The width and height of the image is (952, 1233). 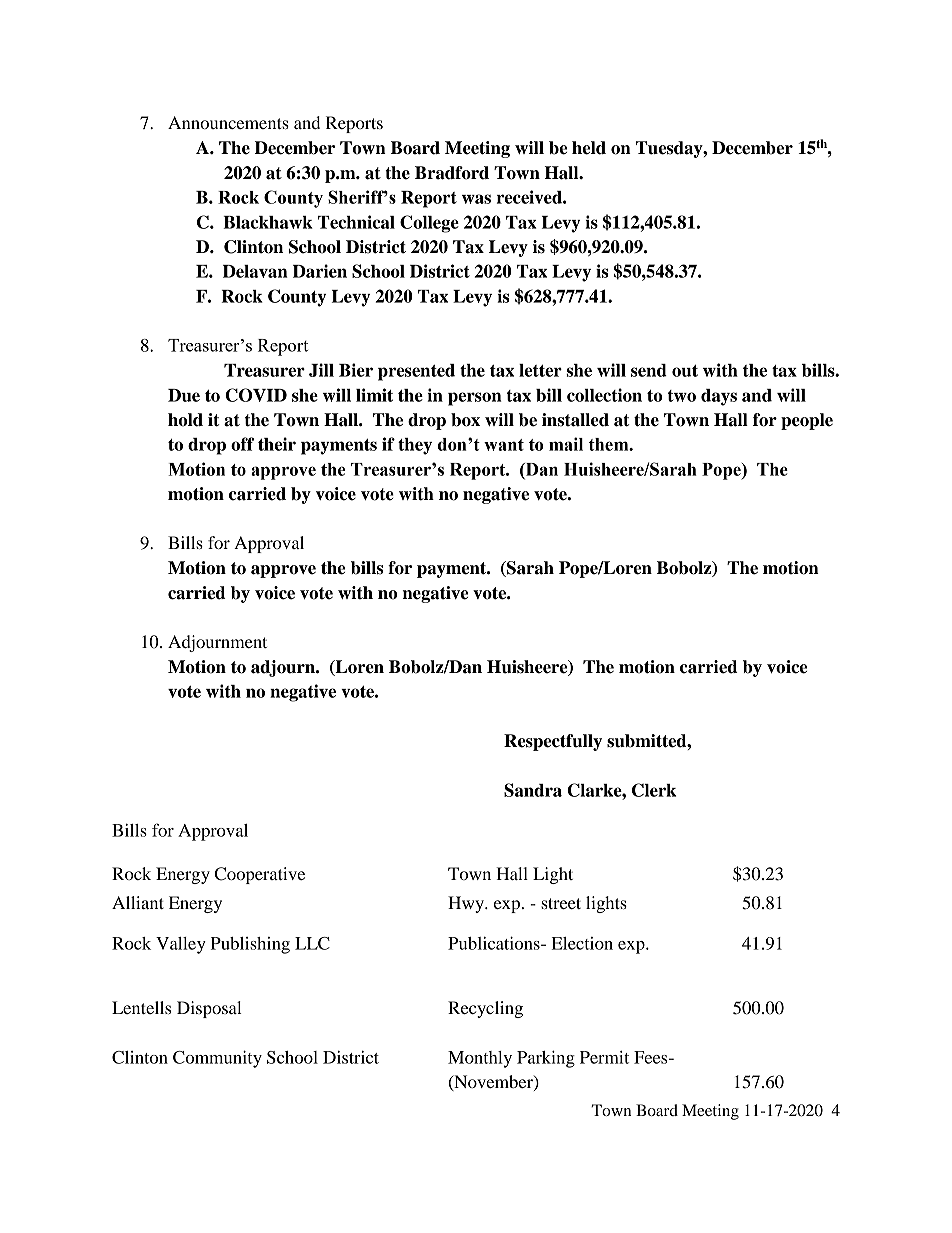 What do you see at coordinates (654, 790) in the image?
I see `Clerk` at bounding box center [654, 790].
